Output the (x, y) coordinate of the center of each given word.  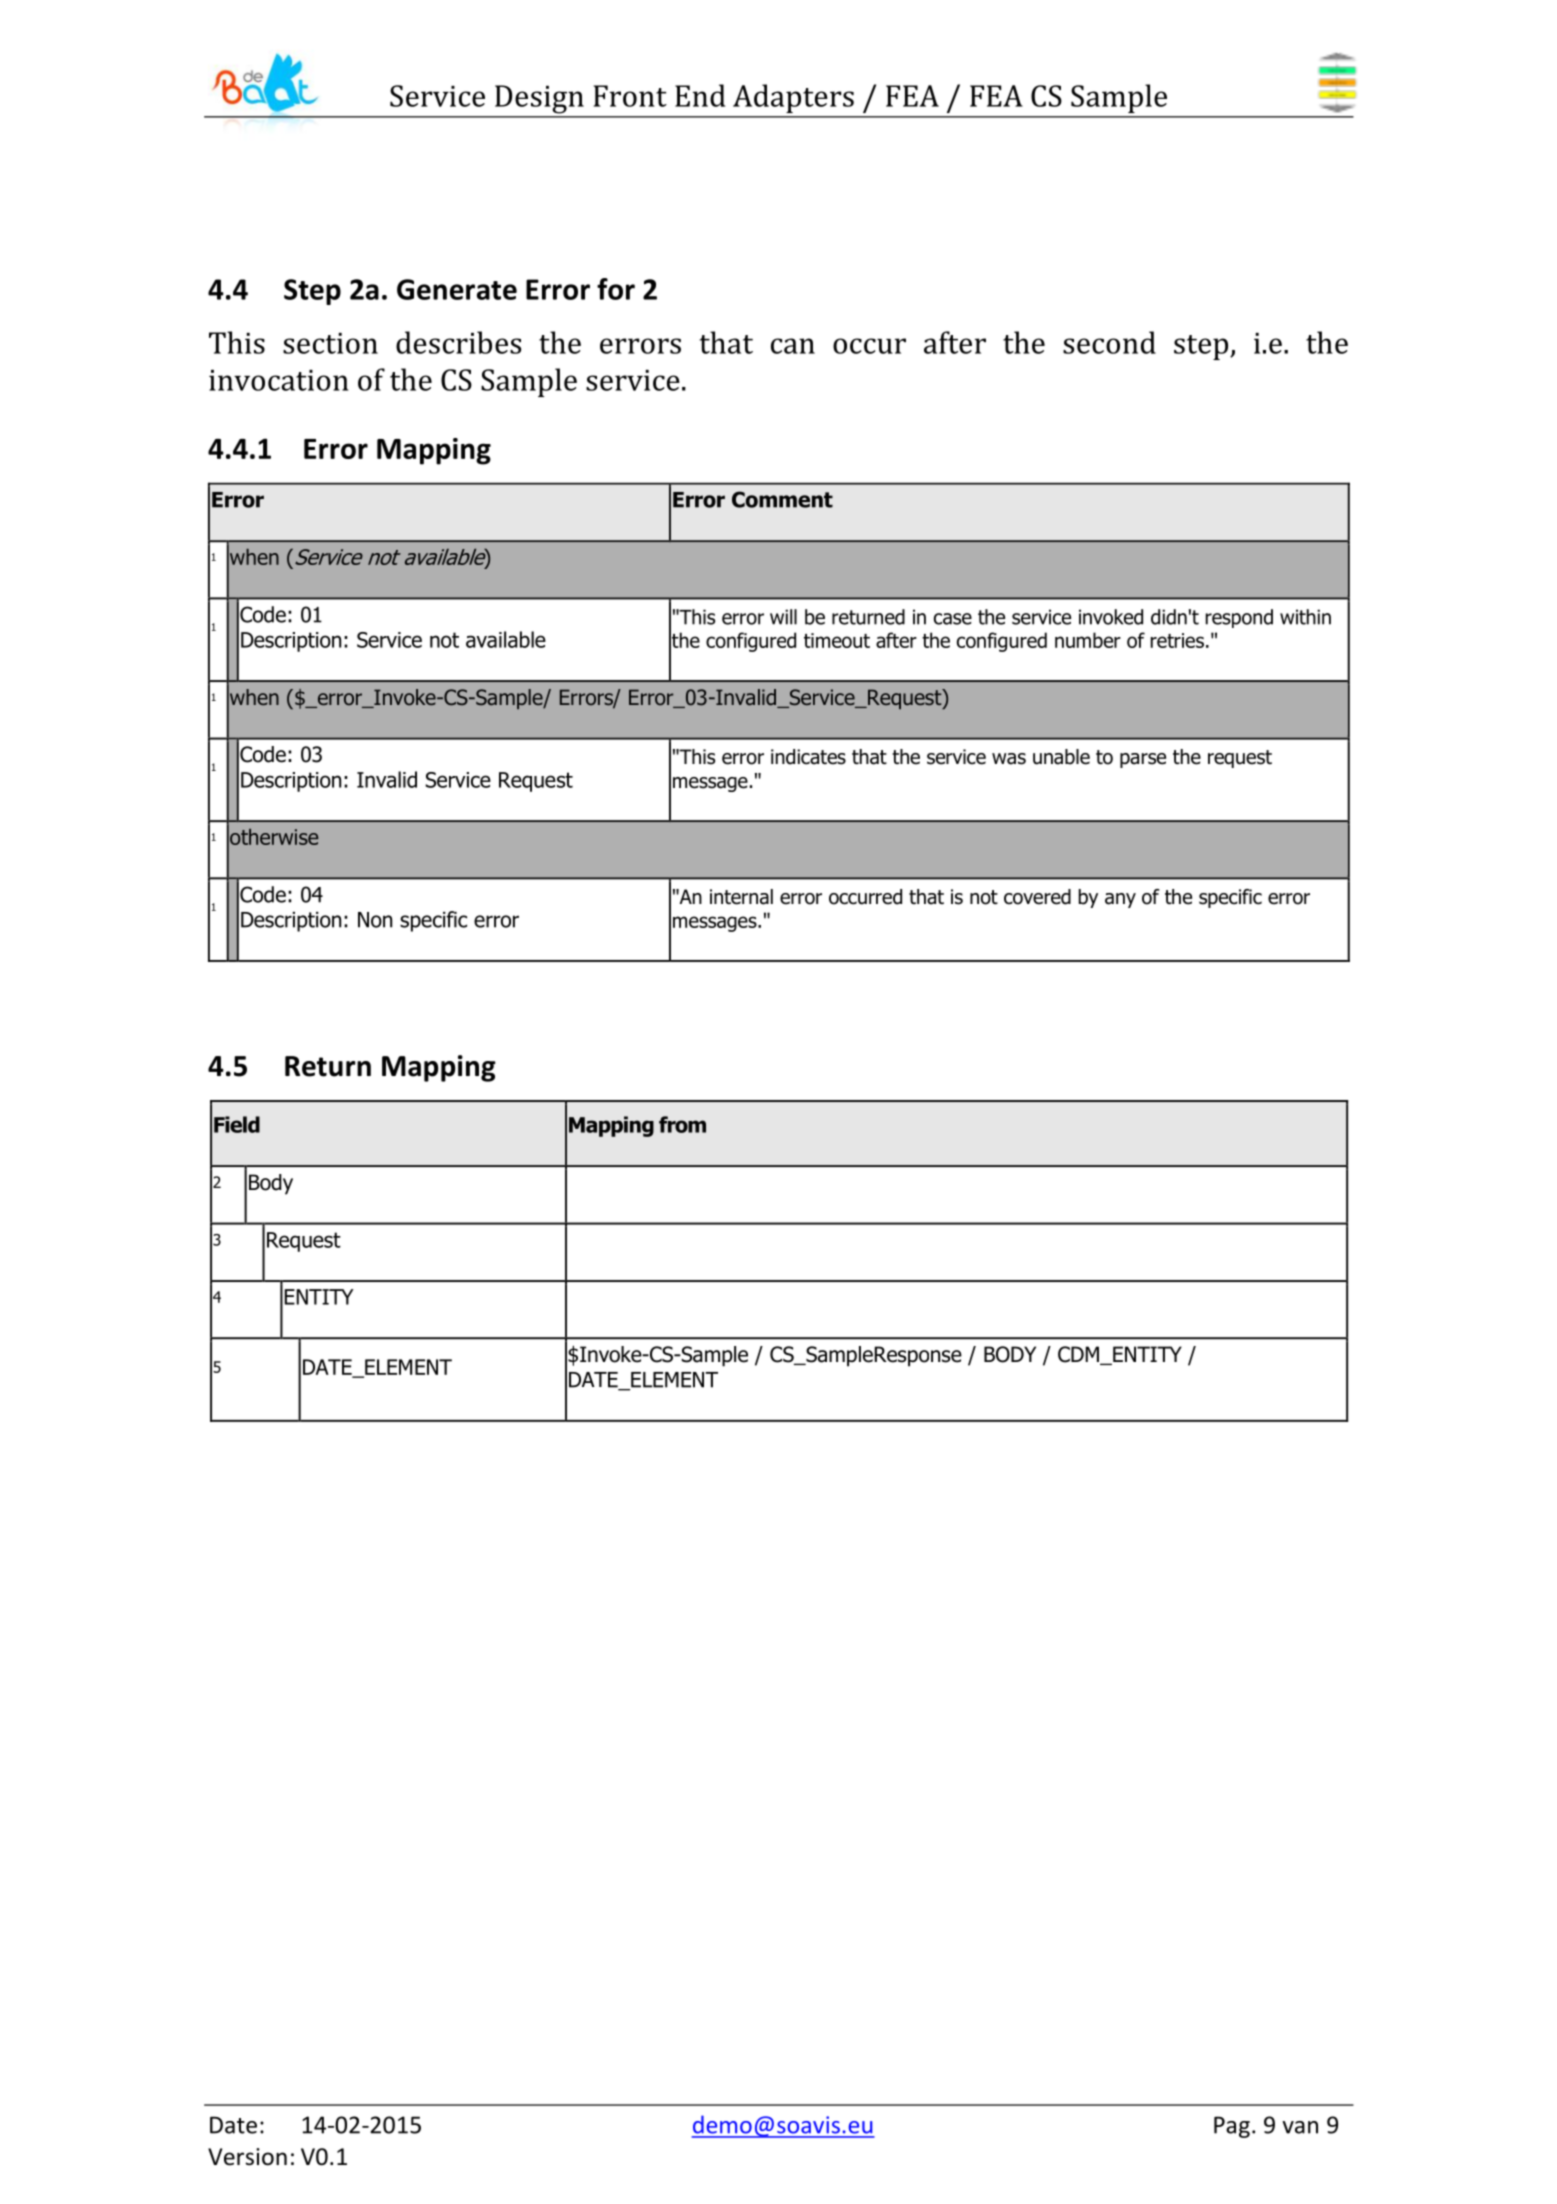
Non (375, 920)
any (1120, 900)
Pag (1232, 2127)
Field (237, 1124)
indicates (808, 757)
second (1109, 342)
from (682, 1124)
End (700, 95)
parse (1143, 760)
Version (247, 2157)
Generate (457, 289)
